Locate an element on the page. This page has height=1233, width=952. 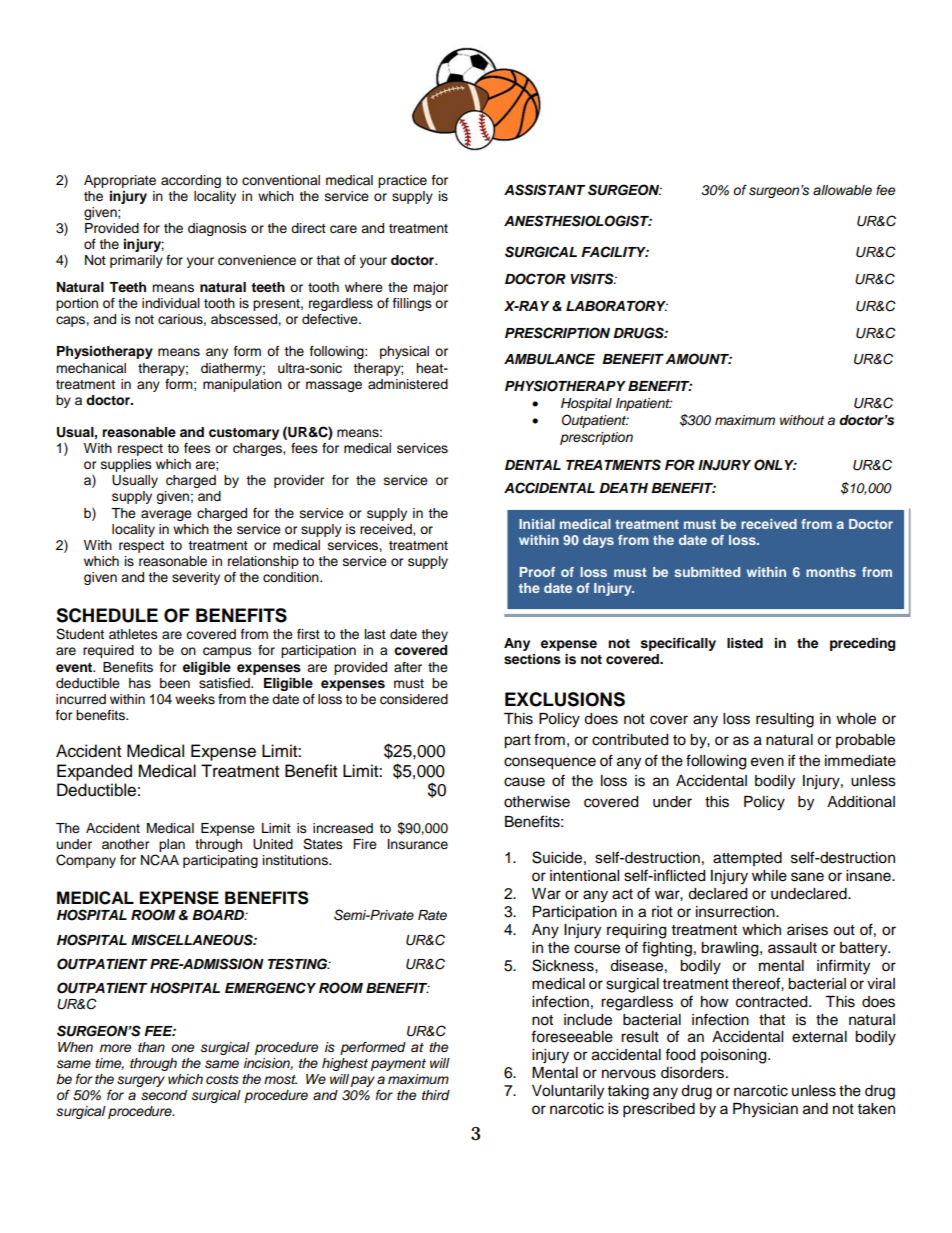
according is located at coordinates (191, 181).
